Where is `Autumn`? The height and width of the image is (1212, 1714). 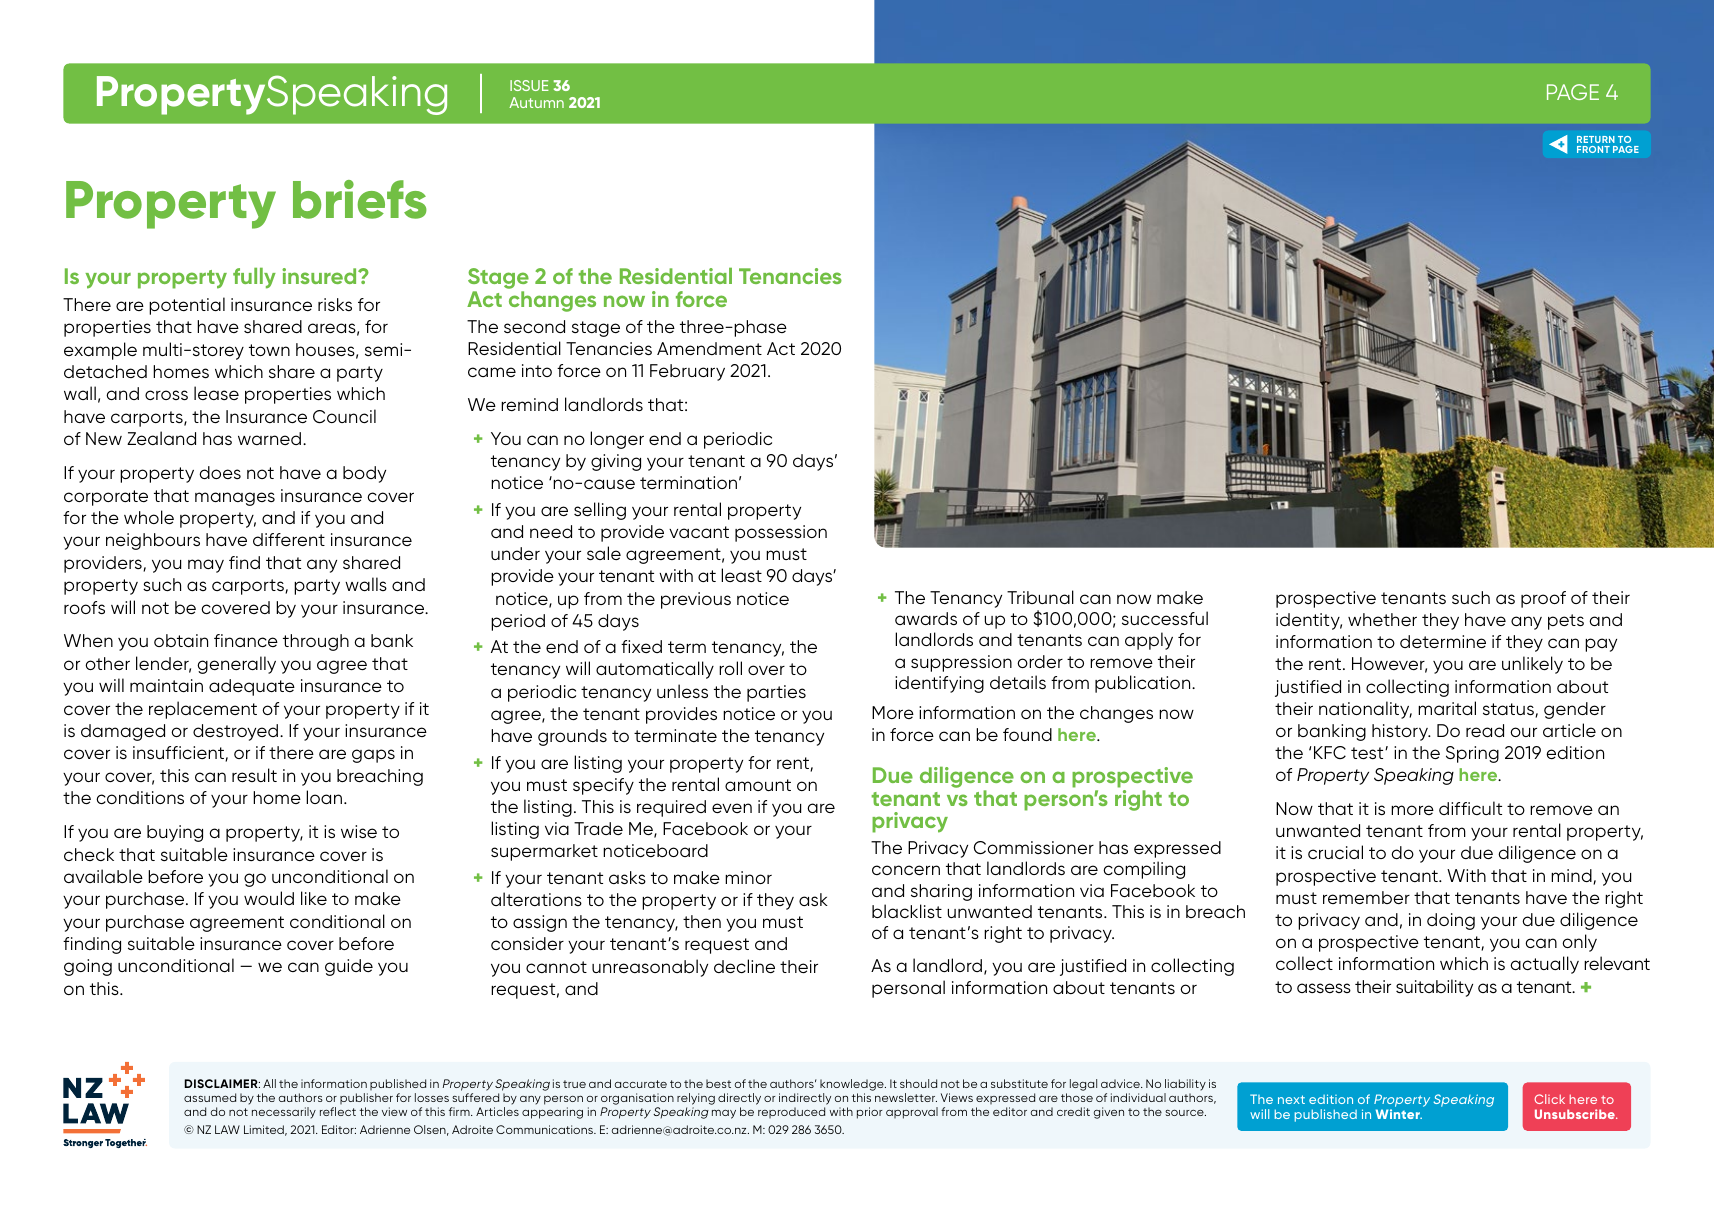 Autumn is located at coordinates (536, 102).
